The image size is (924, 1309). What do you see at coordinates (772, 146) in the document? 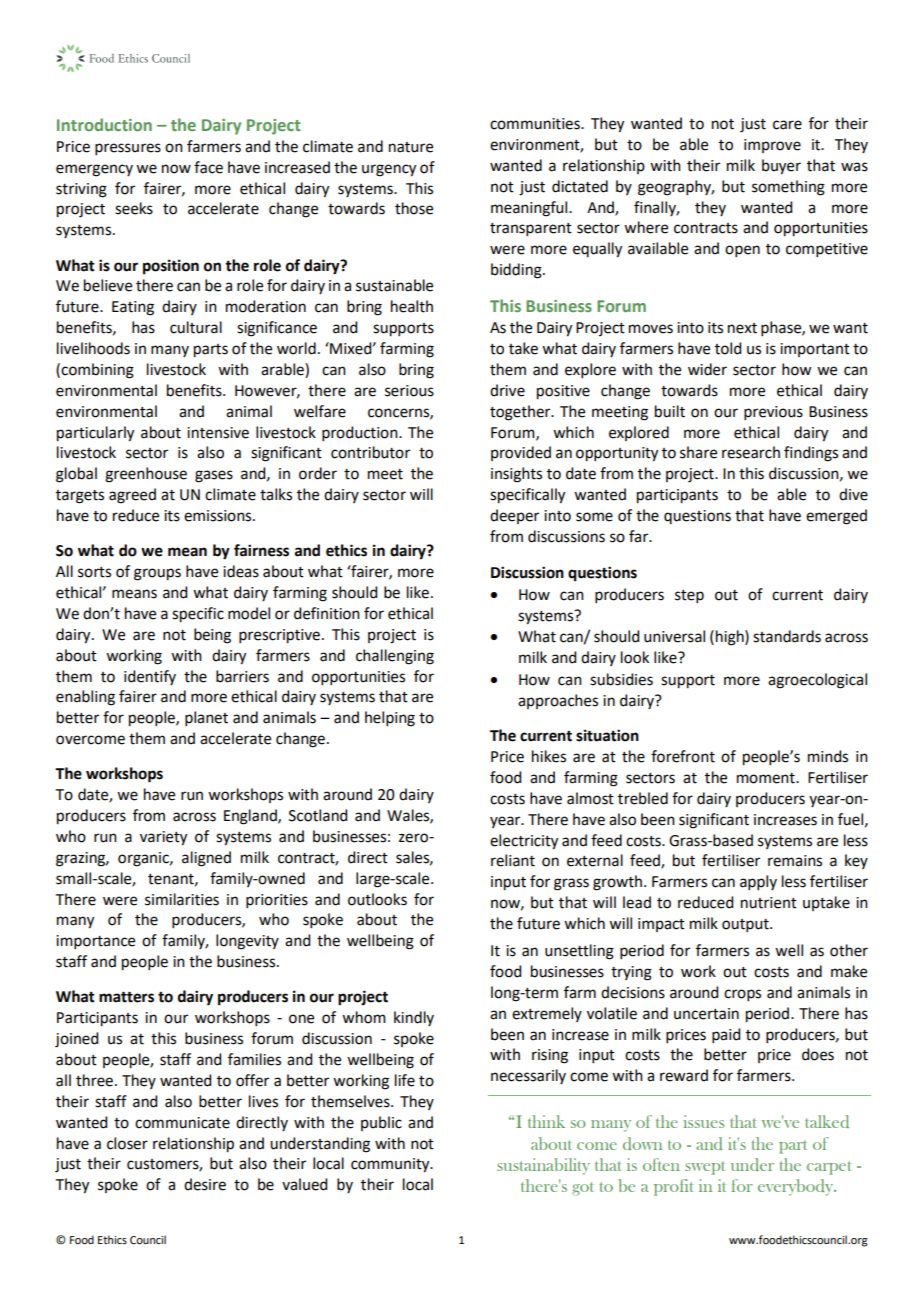
I see `improve` at bounding box center [772, 146].
